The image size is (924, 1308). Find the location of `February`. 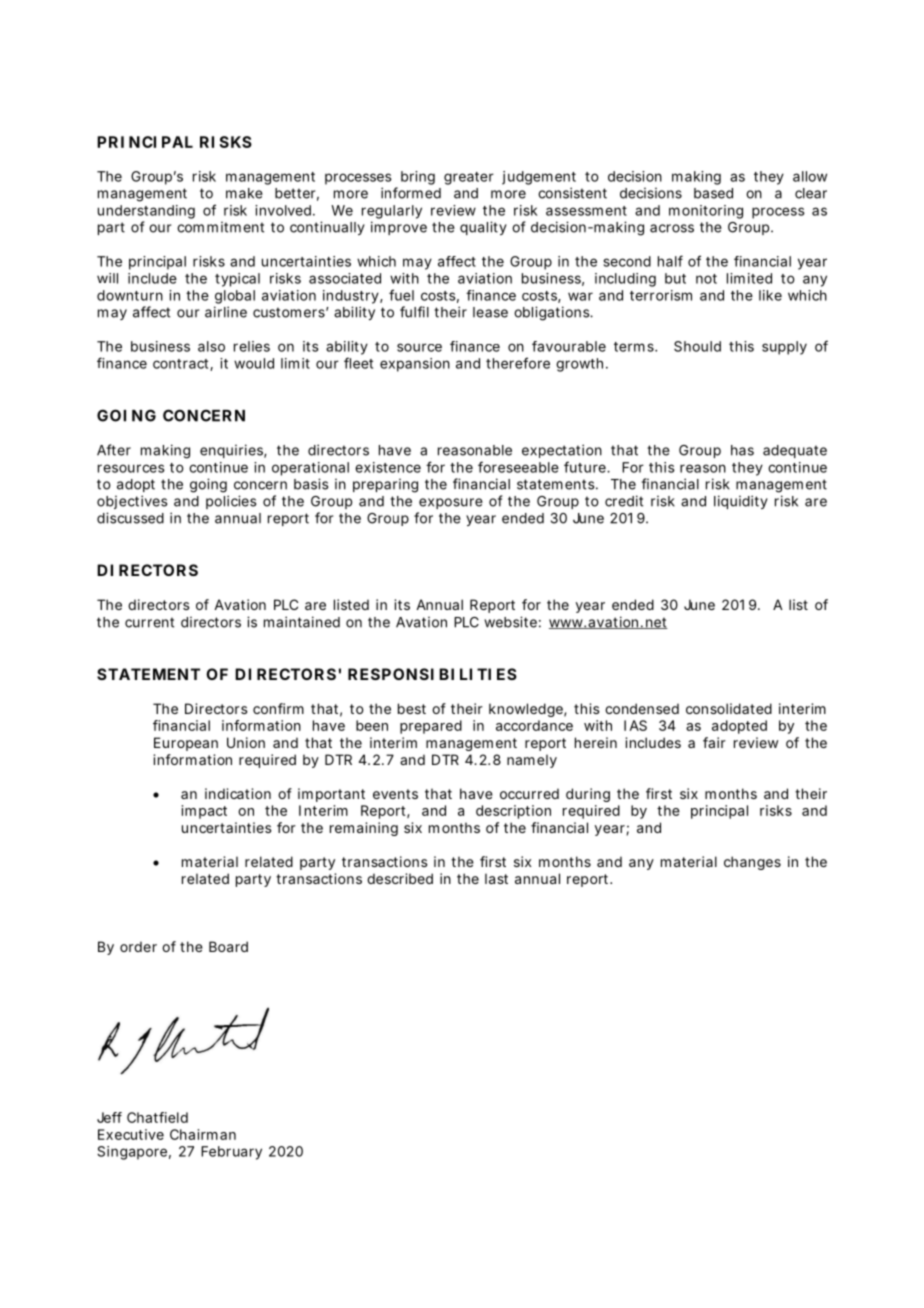

February is located at coordinates (231, 1153).
